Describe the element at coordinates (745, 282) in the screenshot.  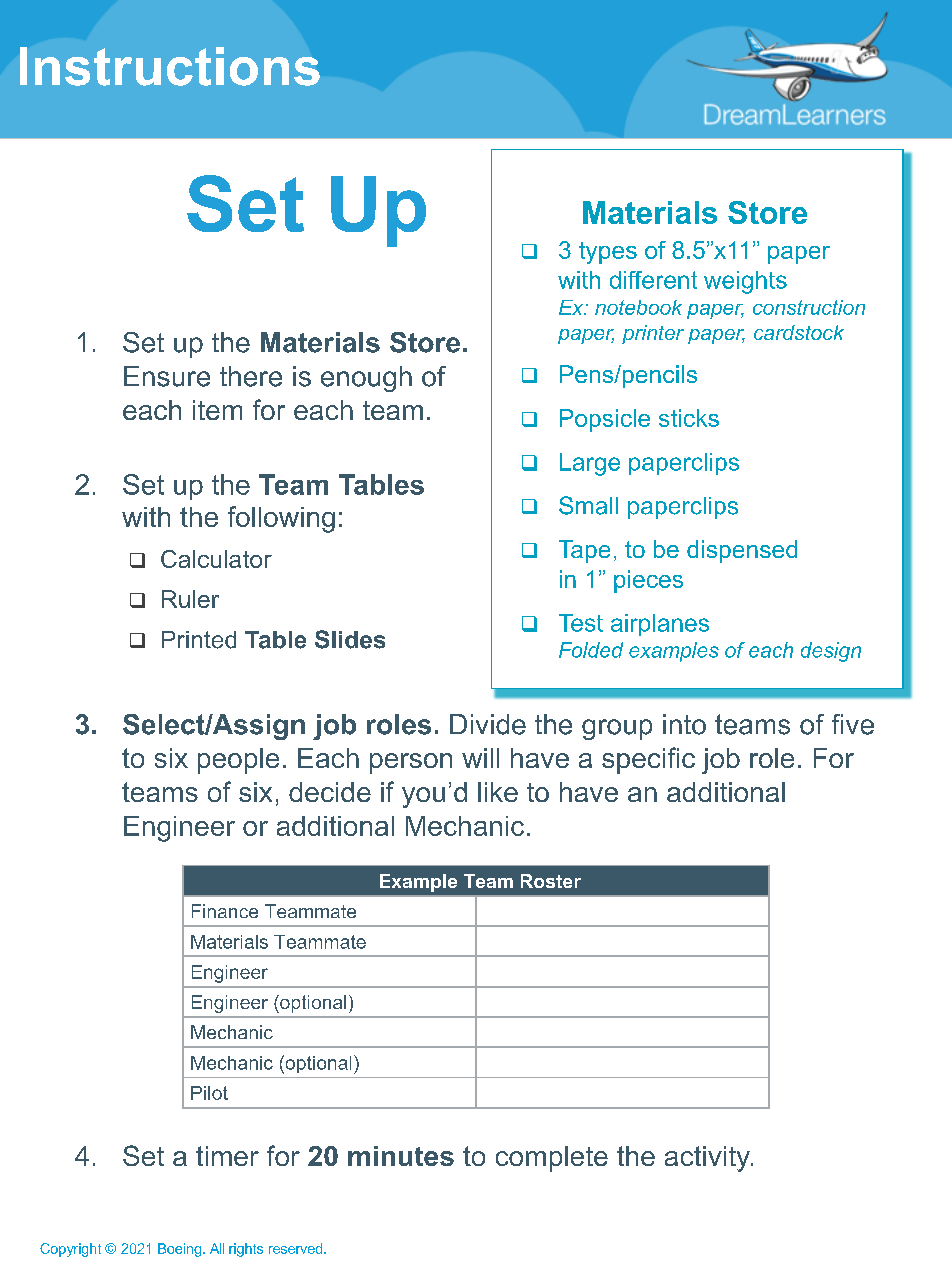
I see `weights` at that location.
